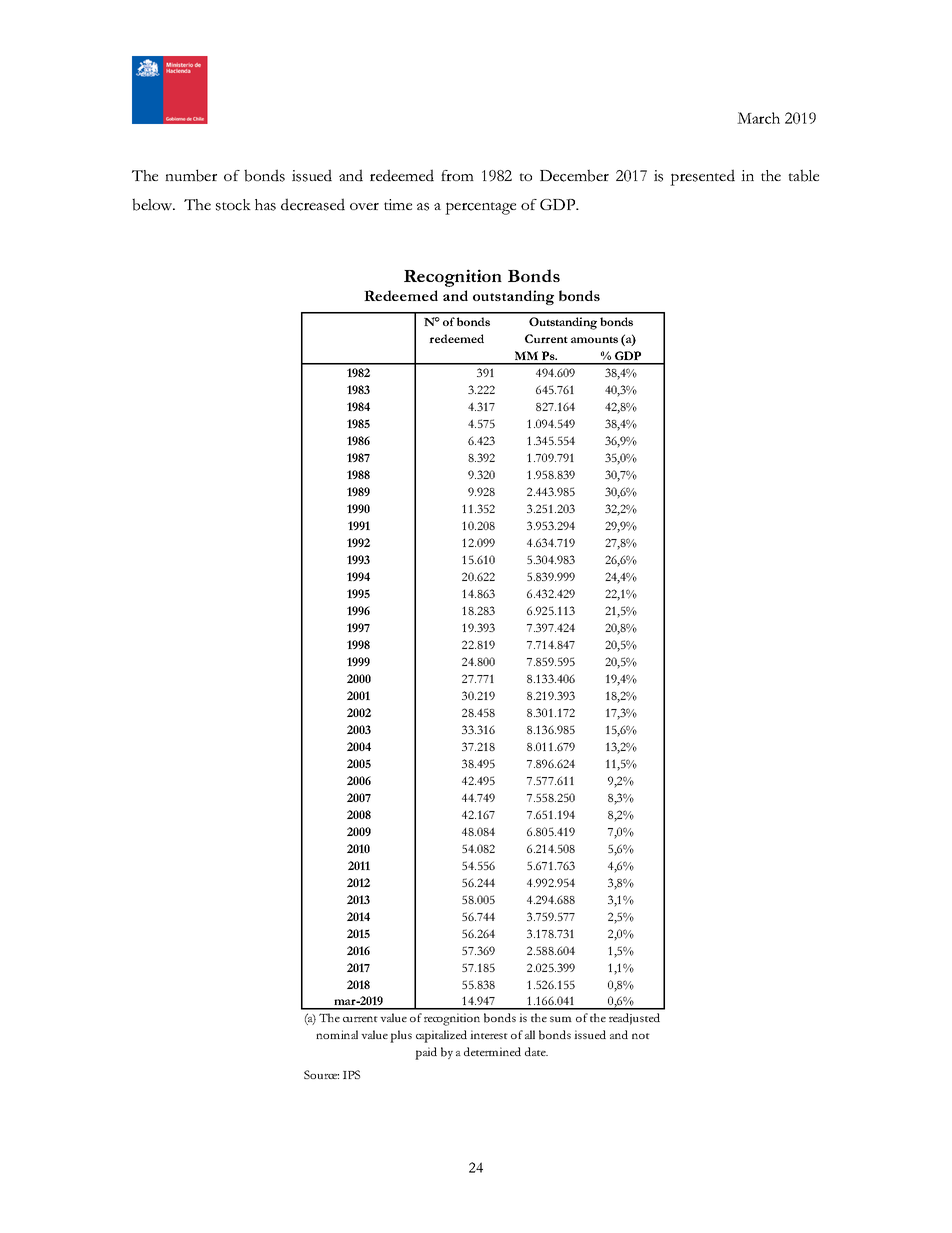 This screenshot has height=1233, width=952. Describe the element at coordinates (702, 177) in the screenshot. I see `presented` at that location.
